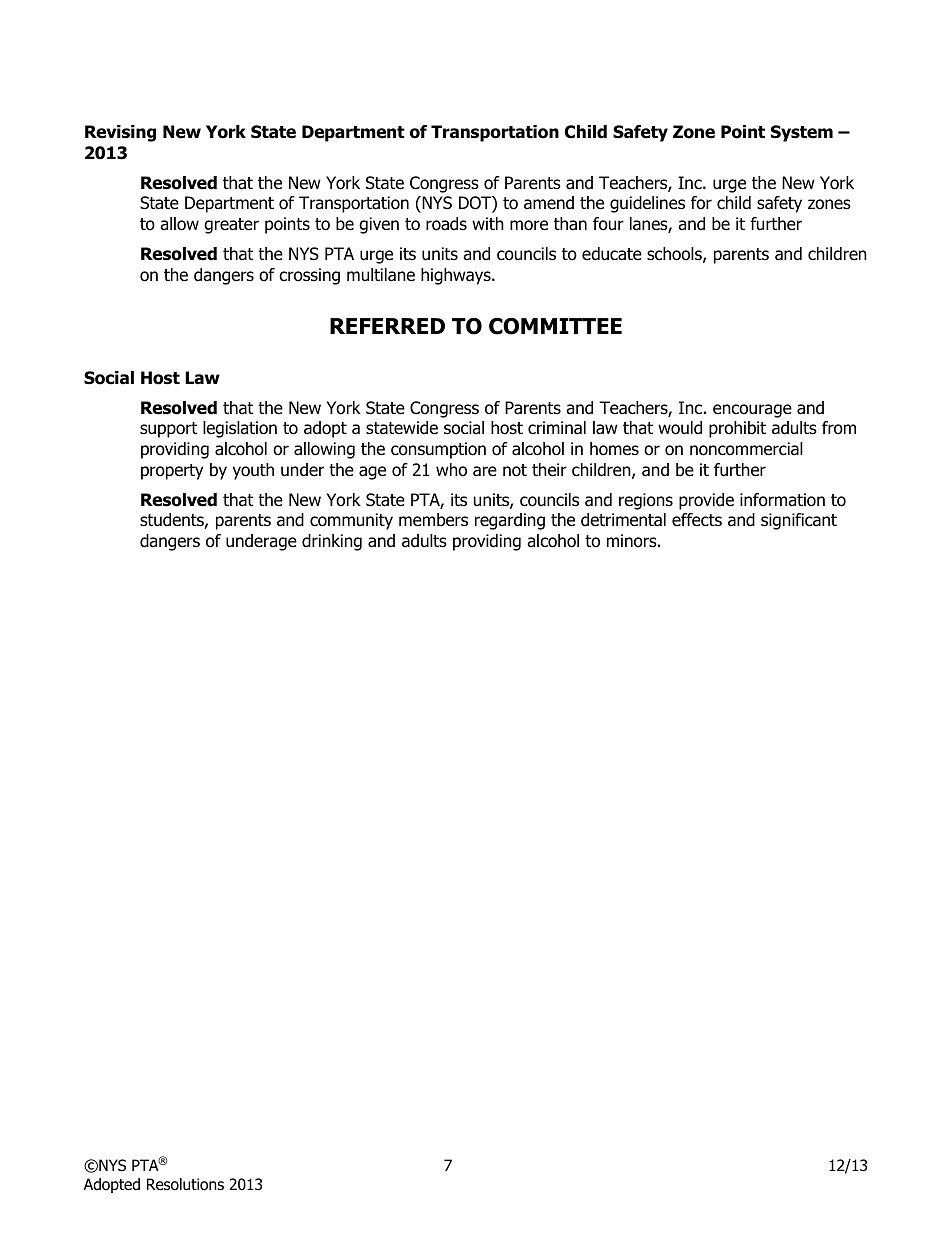  I want to click on detrimental, so click(623, 520).
